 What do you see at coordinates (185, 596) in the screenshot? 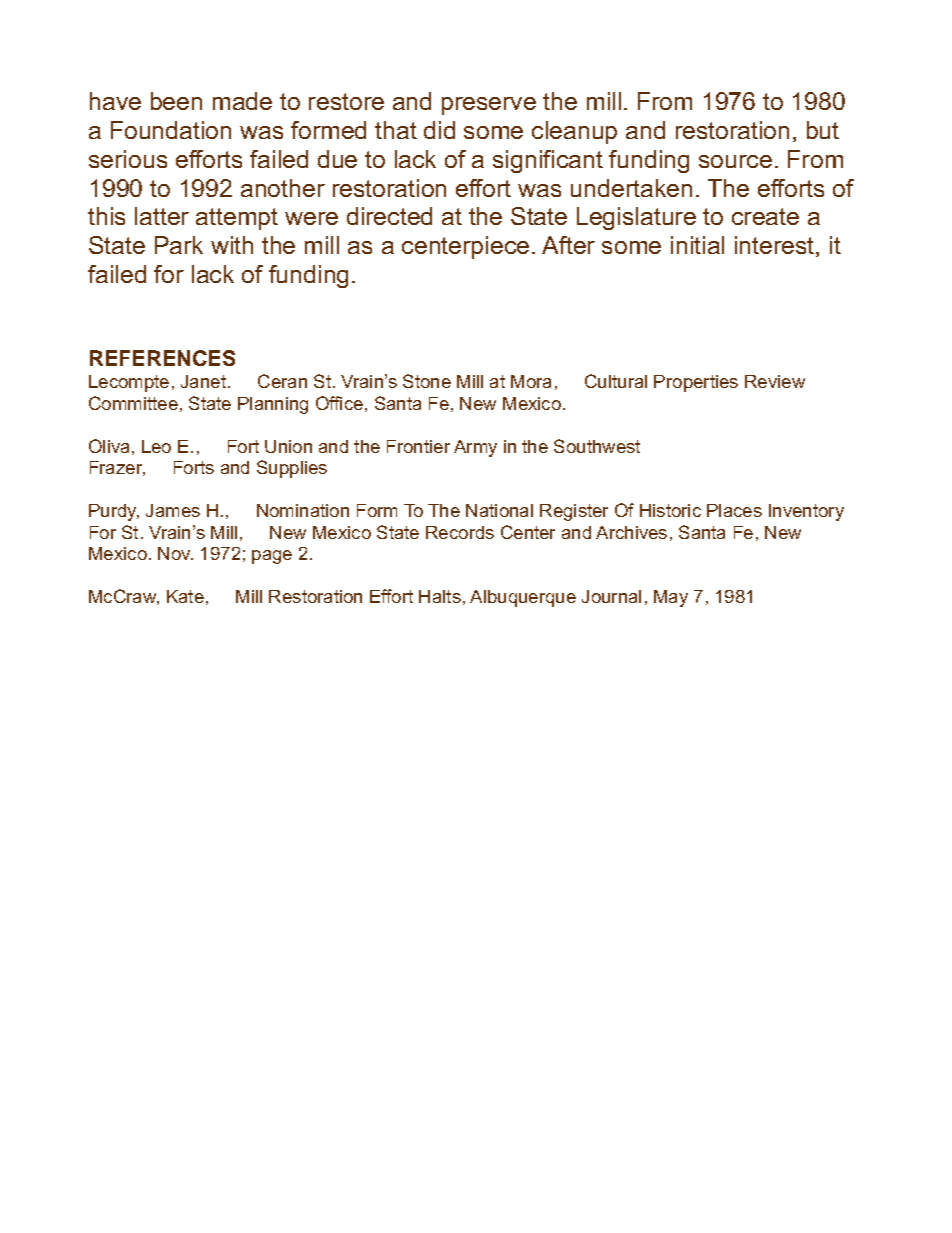
I see `Kate` at bounding box center [185, 596].
